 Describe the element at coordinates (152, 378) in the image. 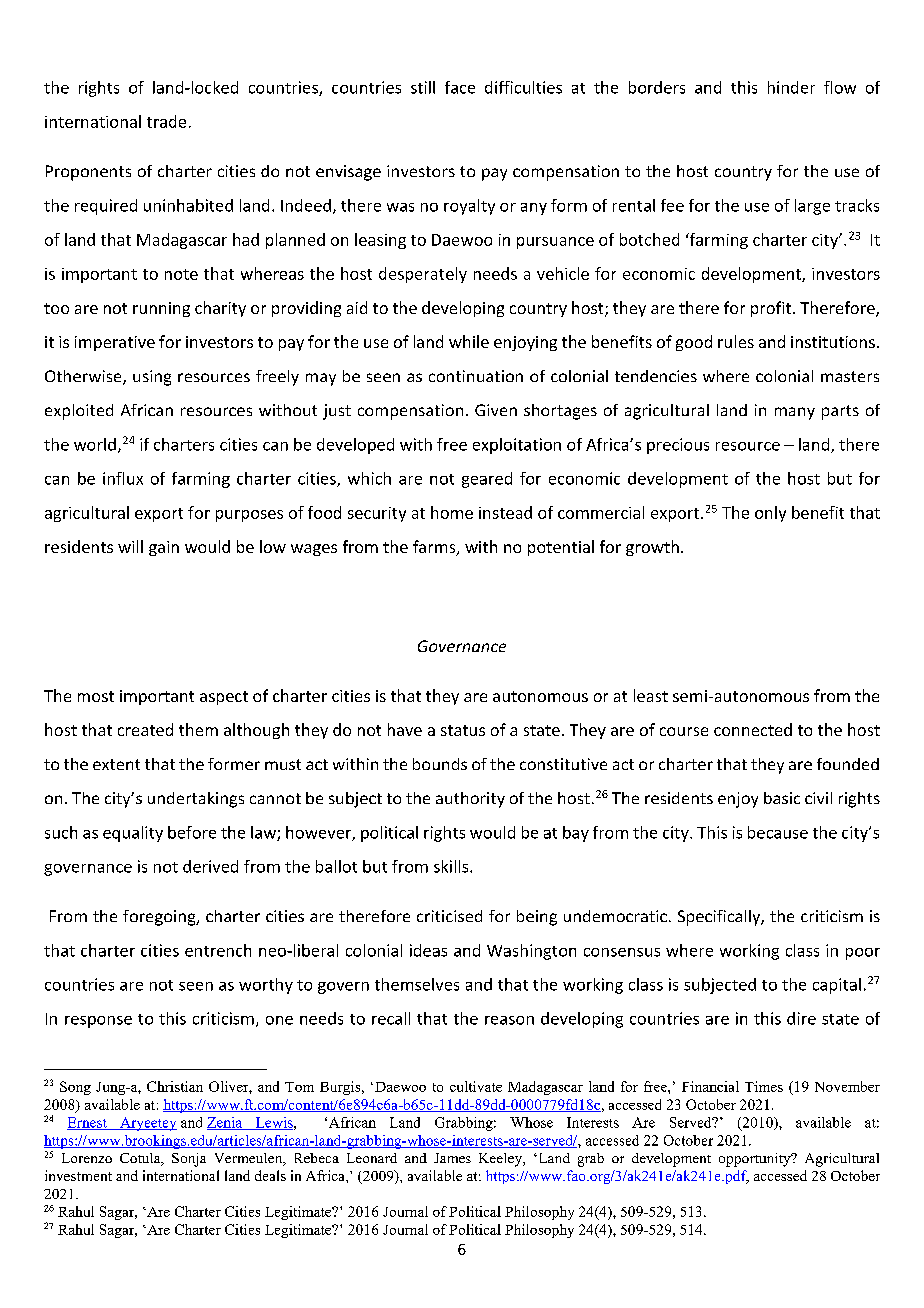

I see `using` at that location.
